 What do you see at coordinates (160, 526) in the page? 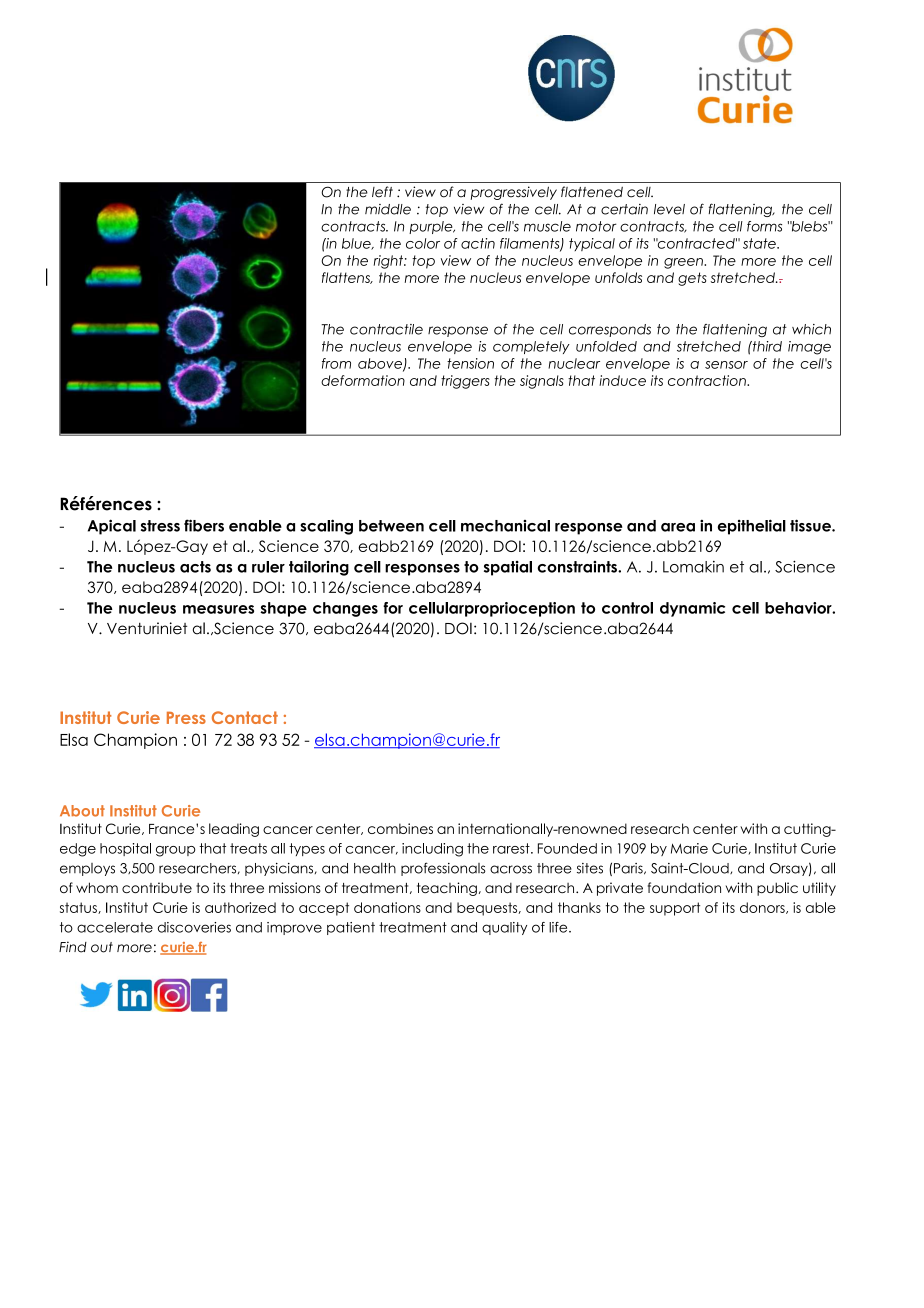
I see `stress` at bounding box center [160, 526].
